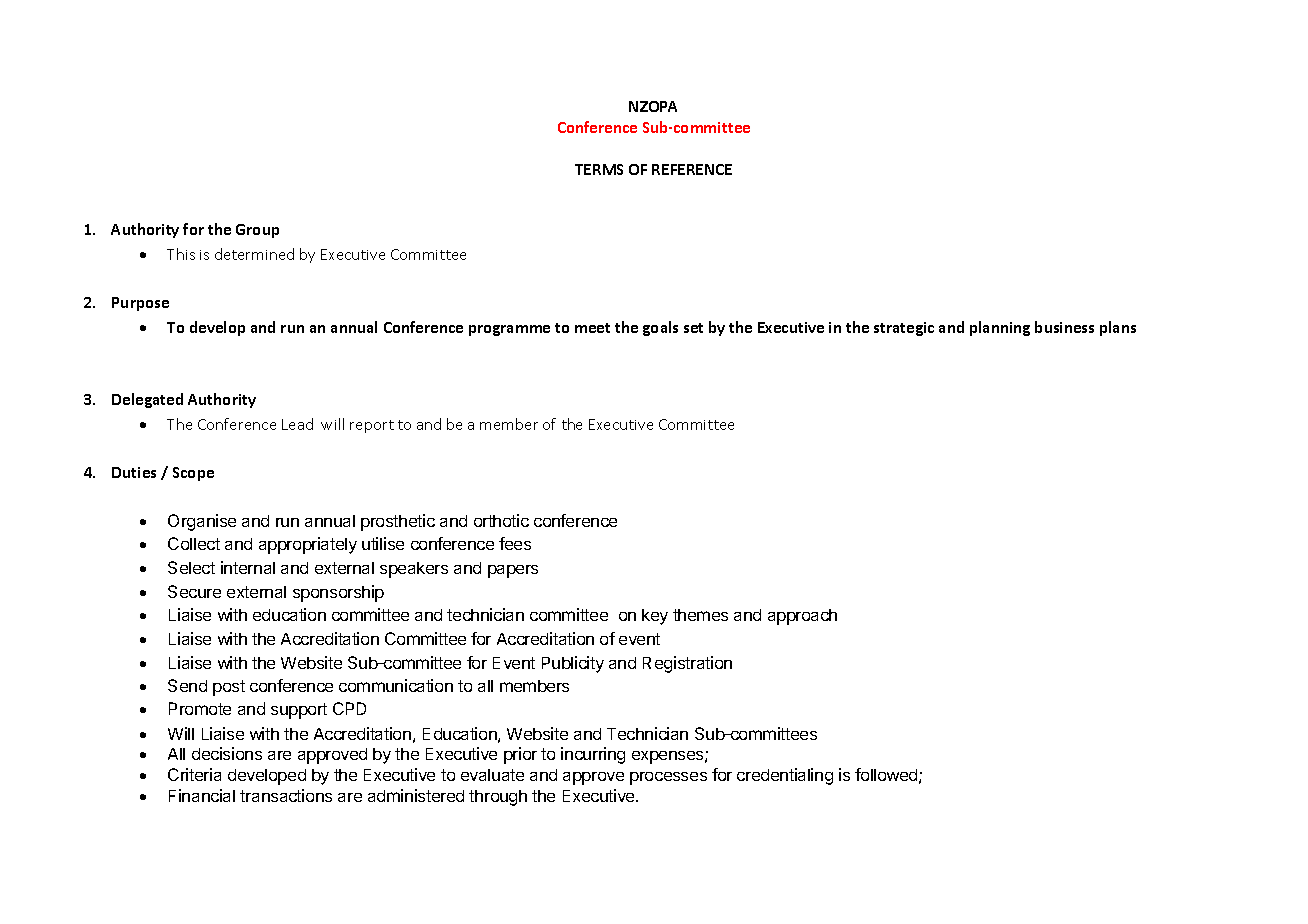  Describe the element at coordinates (297, 424) in the document. I see `Lead` at that location.
